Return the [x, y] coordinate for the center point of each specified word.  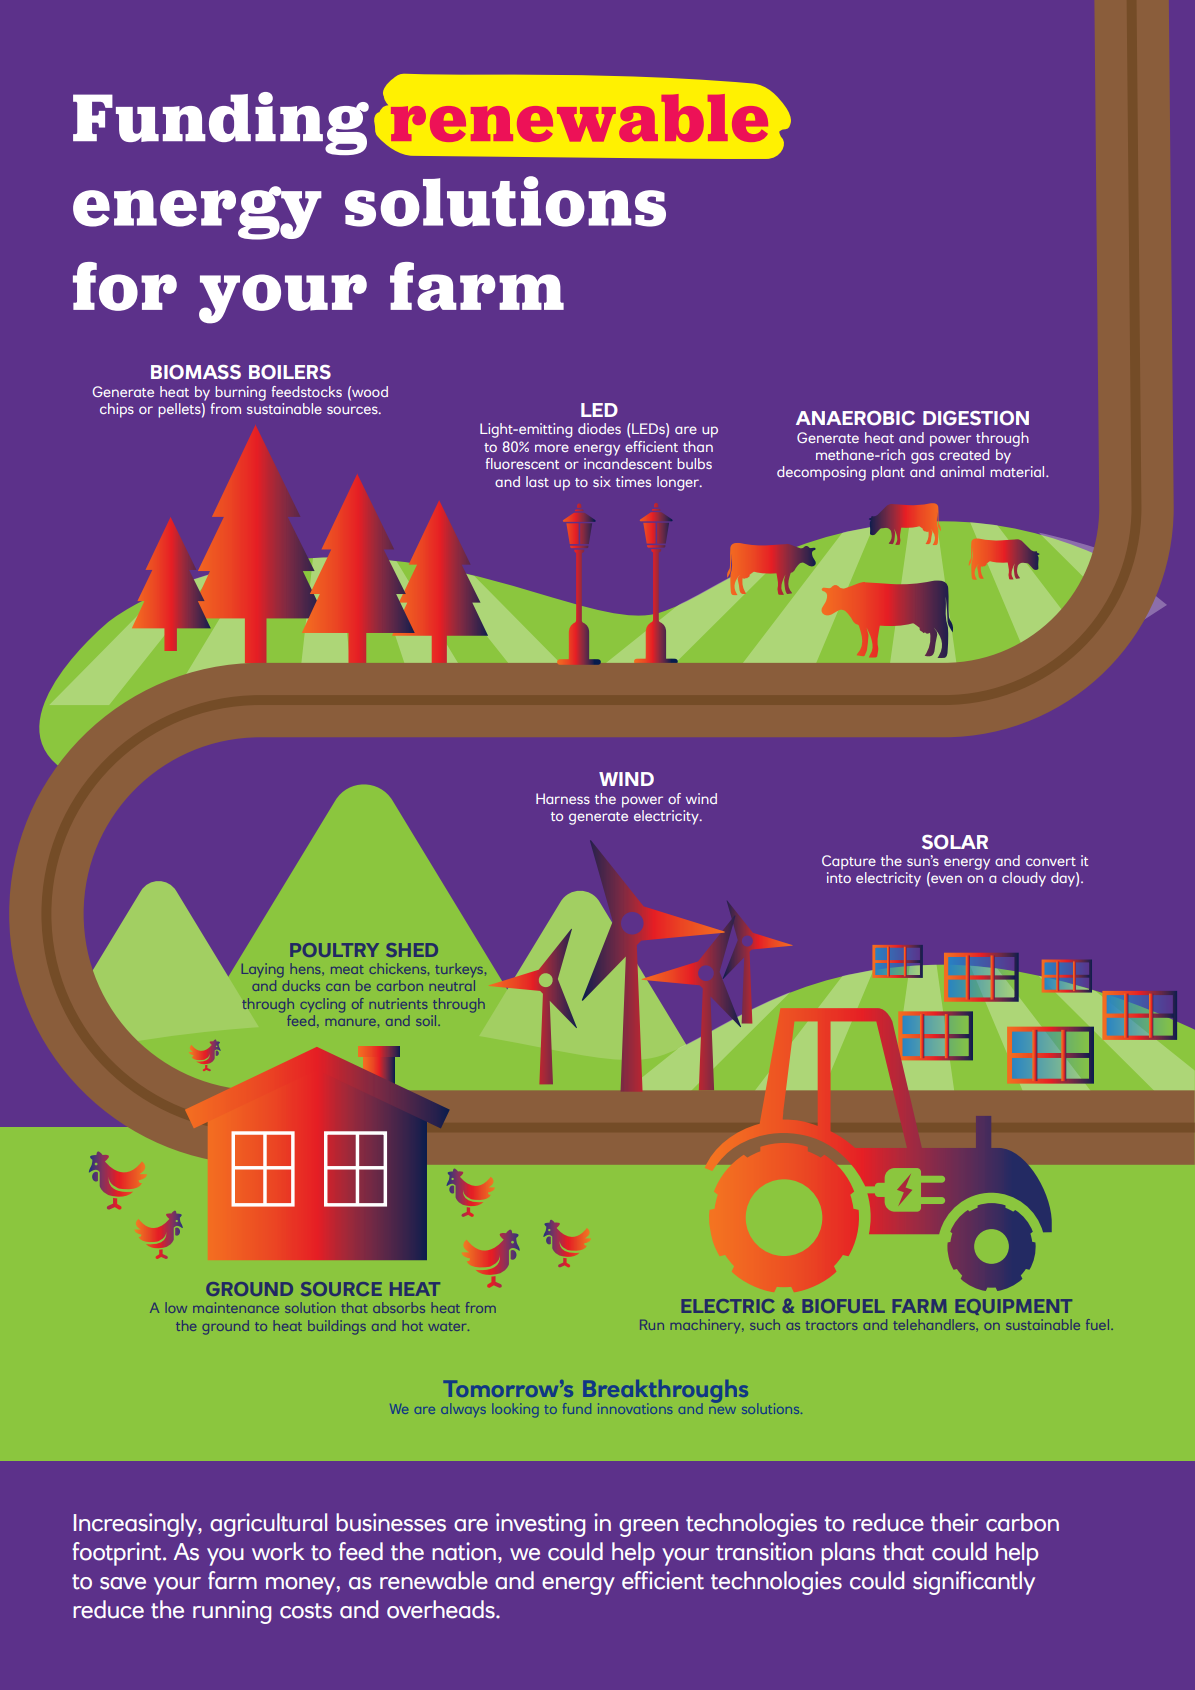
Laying [263, 970]
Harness [563, 798]
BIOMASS [196, 372]
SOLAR [955, 842]
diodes [599, 428]
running [232, 1612]
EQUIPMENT [1014, 1307]
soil [427, 1020]
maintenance [236, 1307]
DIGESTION [976, 418]
